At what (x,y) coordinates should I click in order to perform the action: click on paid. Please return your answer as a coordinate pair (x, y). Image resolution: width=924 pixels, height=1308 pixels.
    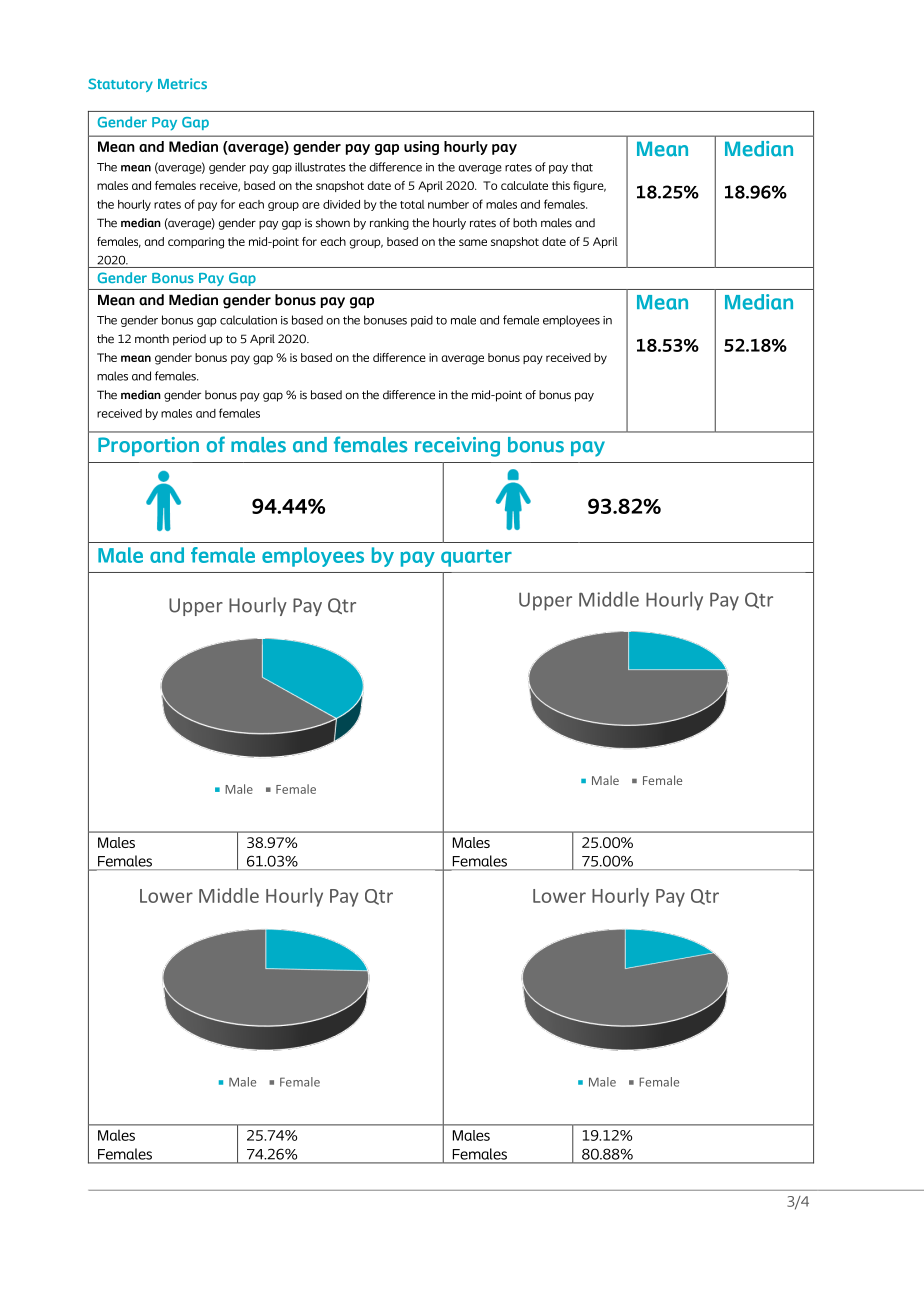
    Looking at the image, I should click on (422, 321).
